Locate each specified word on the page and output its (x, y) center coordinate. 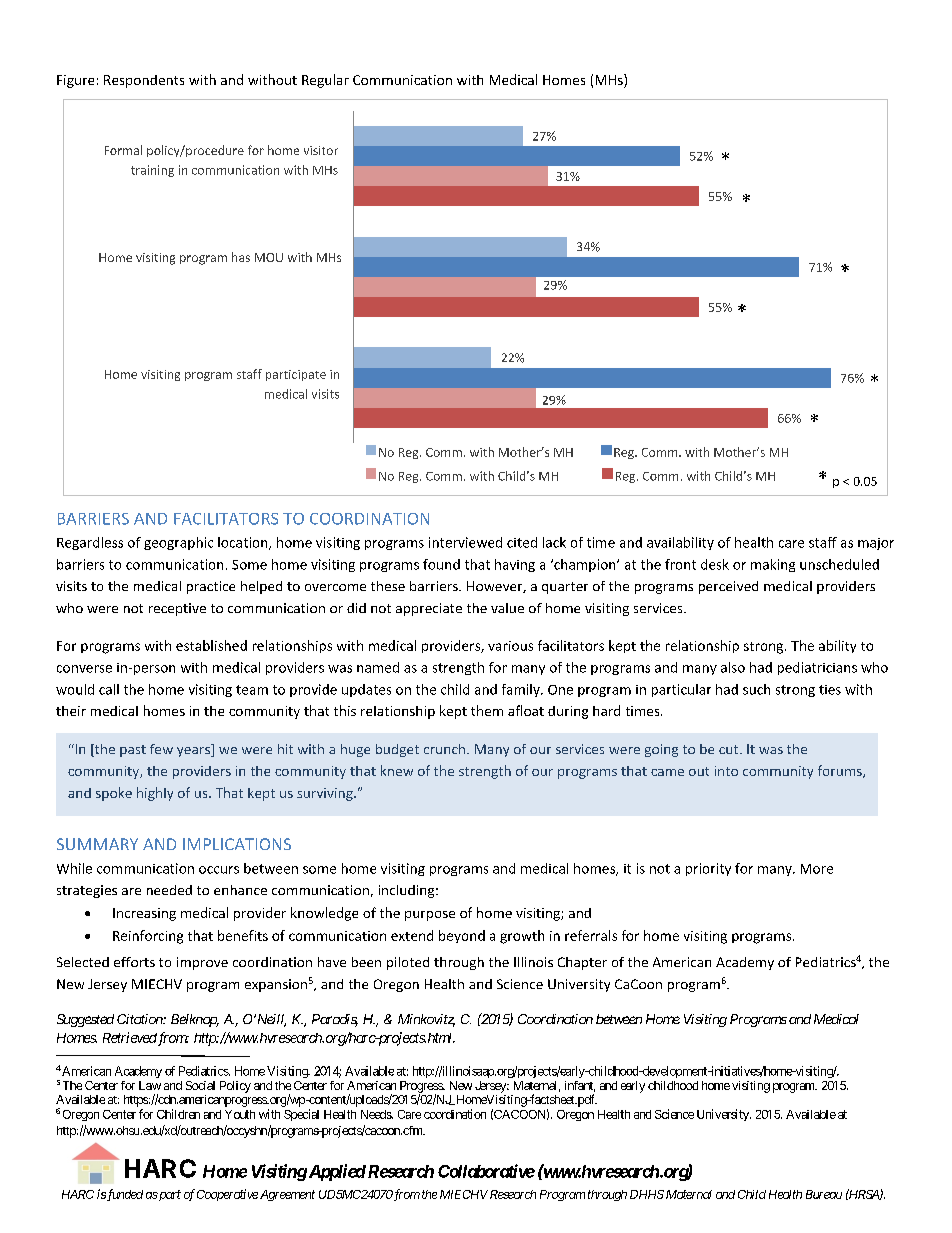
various (510, 646)
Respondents (144, 81)
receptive (177, 609)
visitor (321, 150)
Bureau (824, 1194)
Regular (325, 81)
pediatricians (817, 668)
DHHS (647, 1194)
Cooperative (227, 1195)
